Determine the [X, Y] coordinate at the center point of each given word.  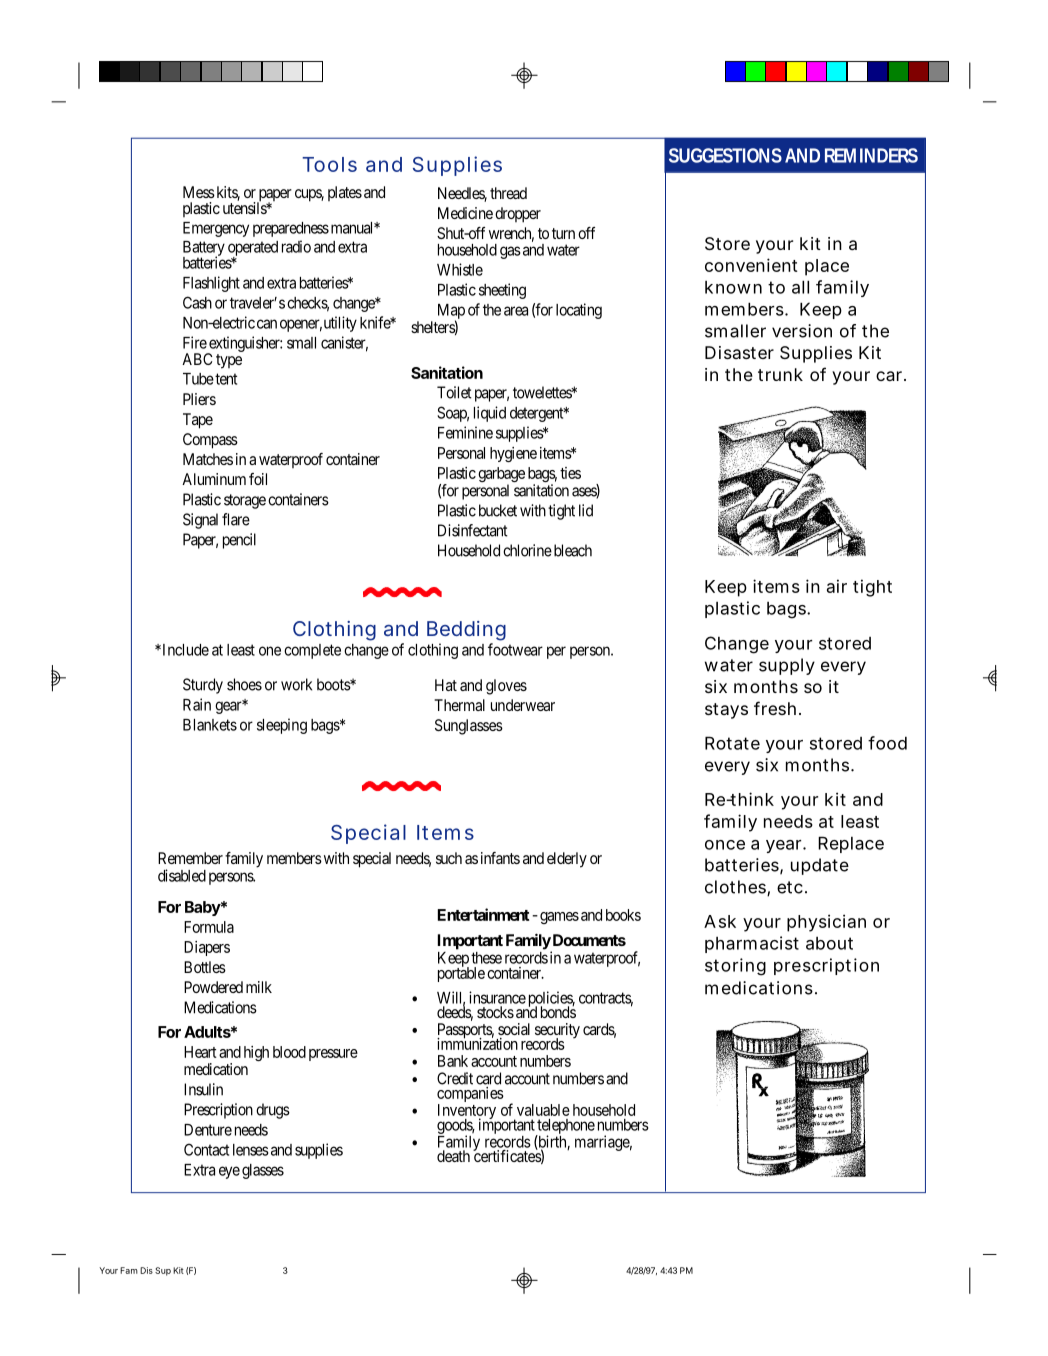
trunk [780, 374]
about [829, 943]
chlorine [527, 550]
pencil [239, 541]
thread [508, 193]
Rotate [732, 743]
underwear [523, 705]
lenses [251, 1150]
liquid [490, 414]
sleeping [282, 726]
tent [226, 379]
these [486, 958]
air [837, 586]
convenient [751, 265]
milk [259, 987]
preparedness [291, 229]
